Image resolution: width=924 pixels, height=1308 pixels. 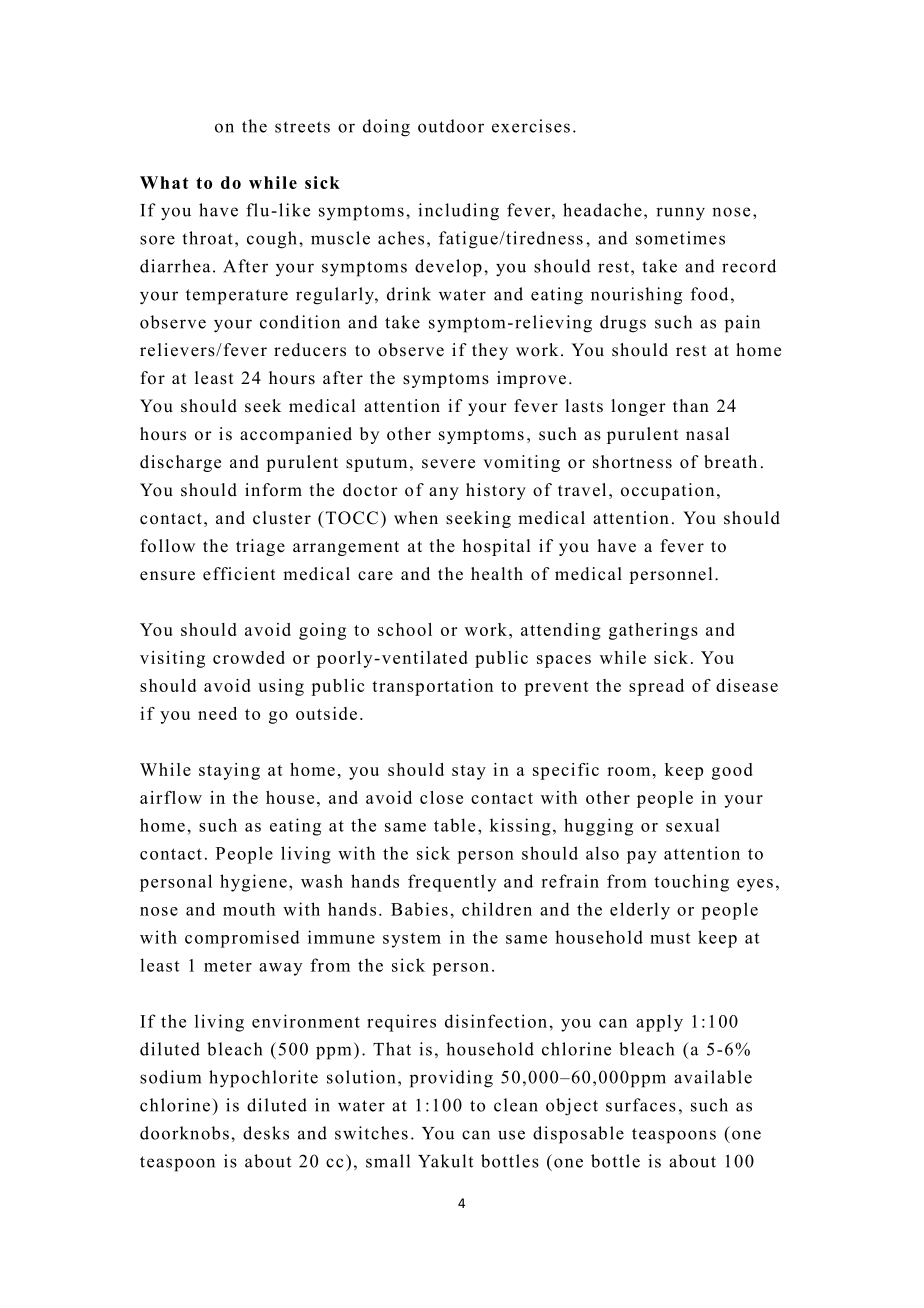 I want to click on outdoor, so click(x=451, y=126).
